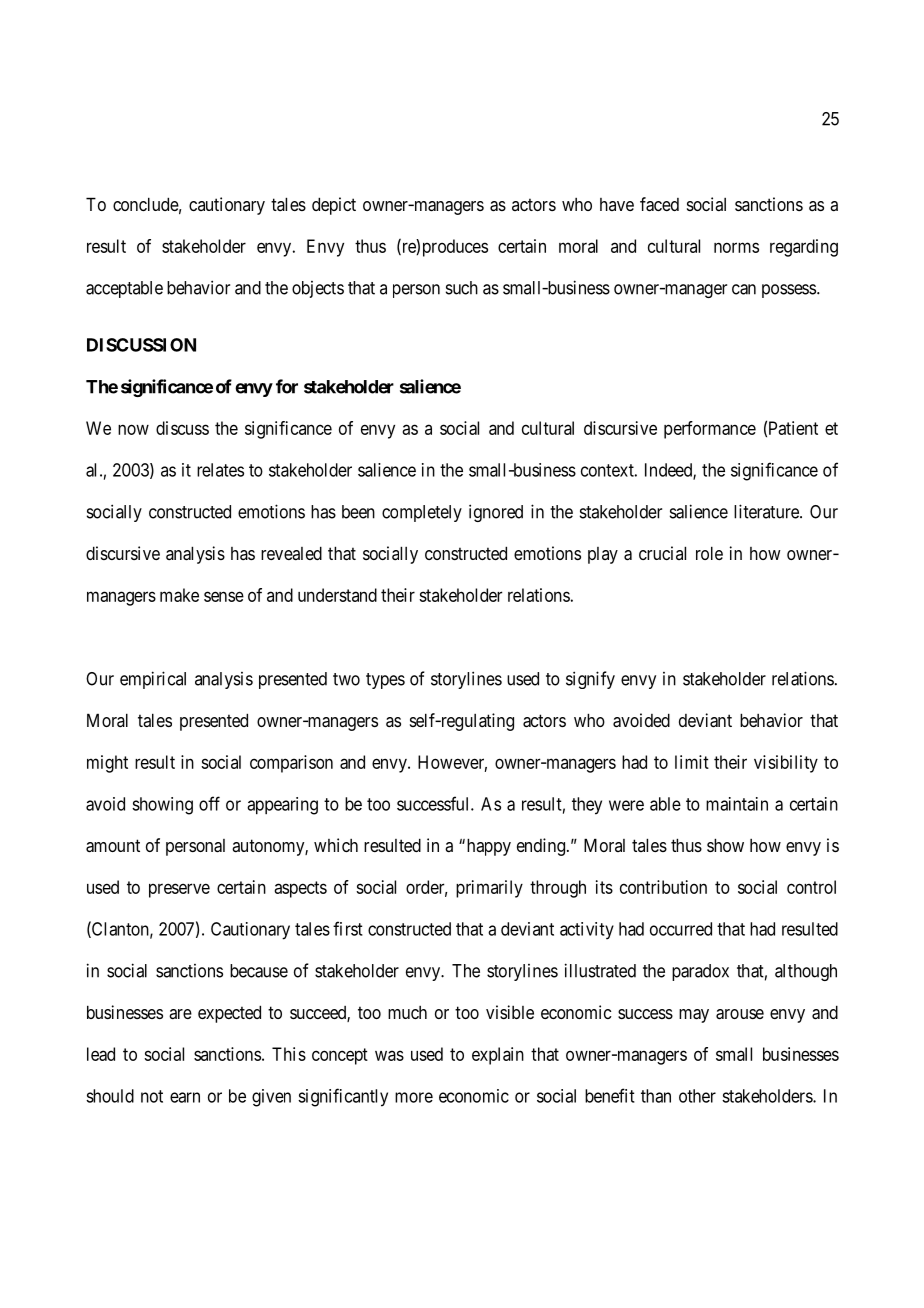 This screenshot has height=1308, width=924. What do you see at coordinates (663, 887) in the screenshot?
I see `contribution` at bounding box center [663, 887].
